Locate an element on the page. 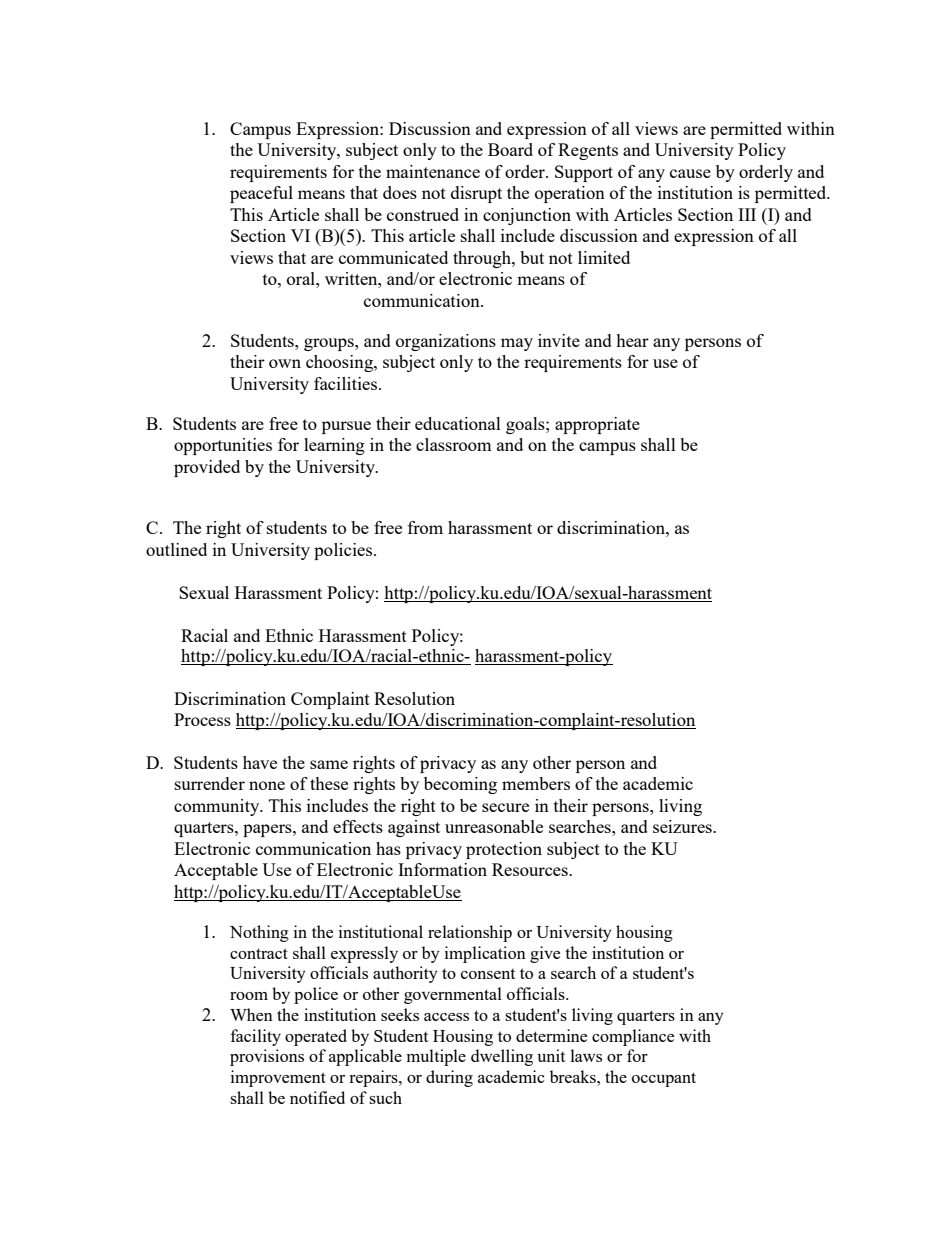  from is located at coordinates (425, 527).
